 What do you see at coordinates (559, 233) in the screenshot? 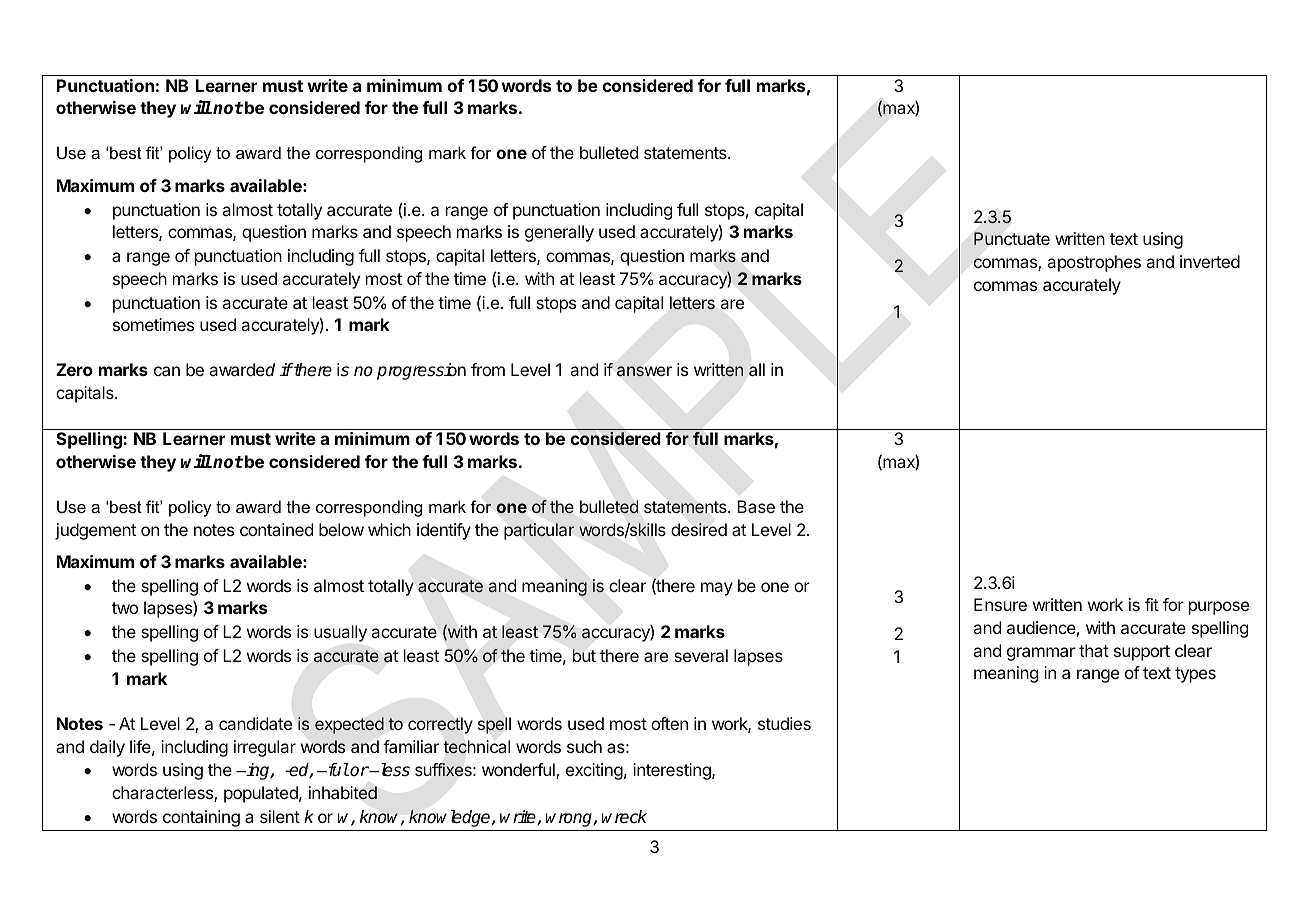
I see `generally` at bounding box center [559, 233].
